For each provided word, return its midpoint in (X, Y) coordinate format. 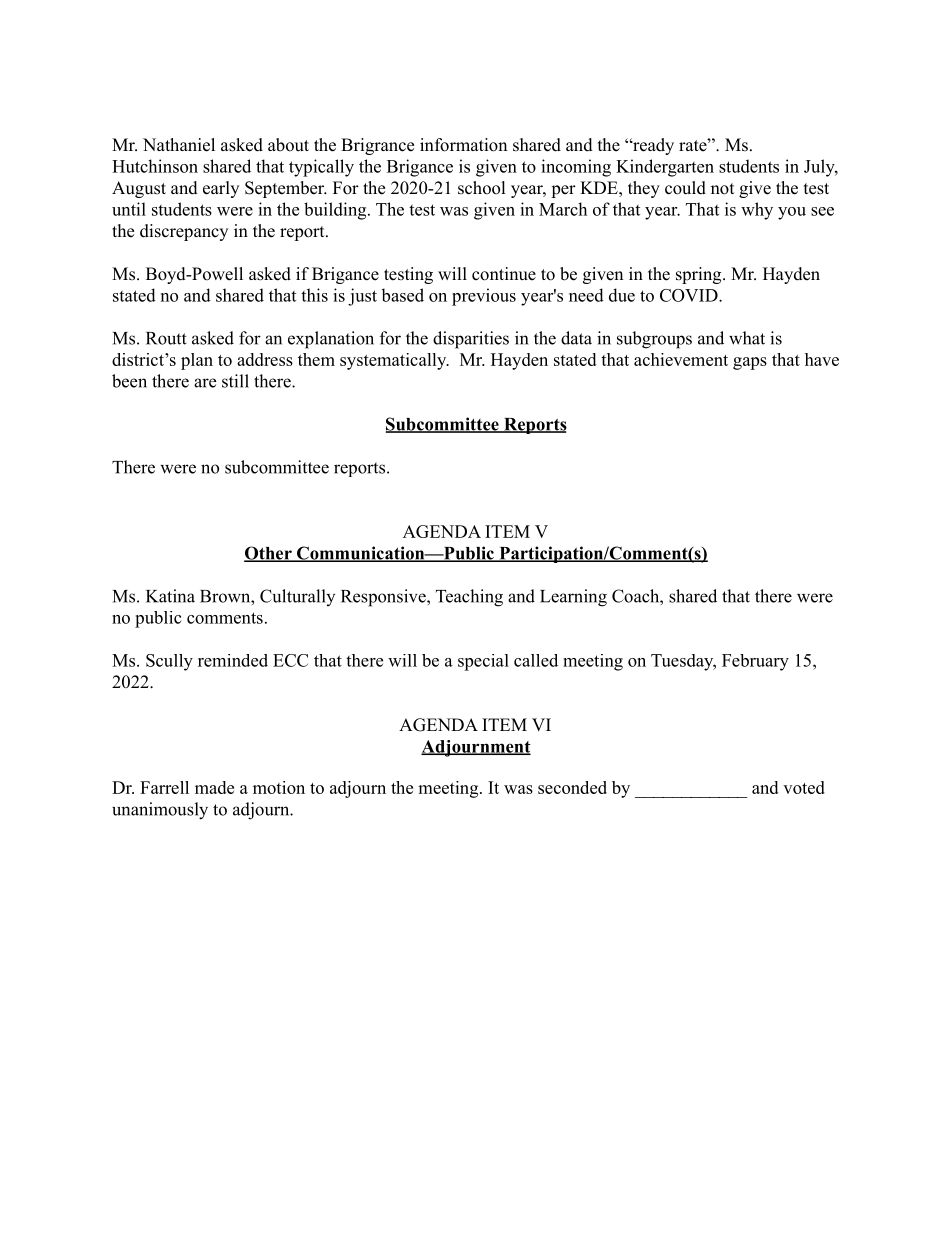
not (722, 189)
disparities (471, 340)
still (235, 381)
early (221, 189)
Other (269, 554)
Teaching (469, 598)
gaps (750, 363)
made (214, 787)
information (463, 145)
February (755, 662)
